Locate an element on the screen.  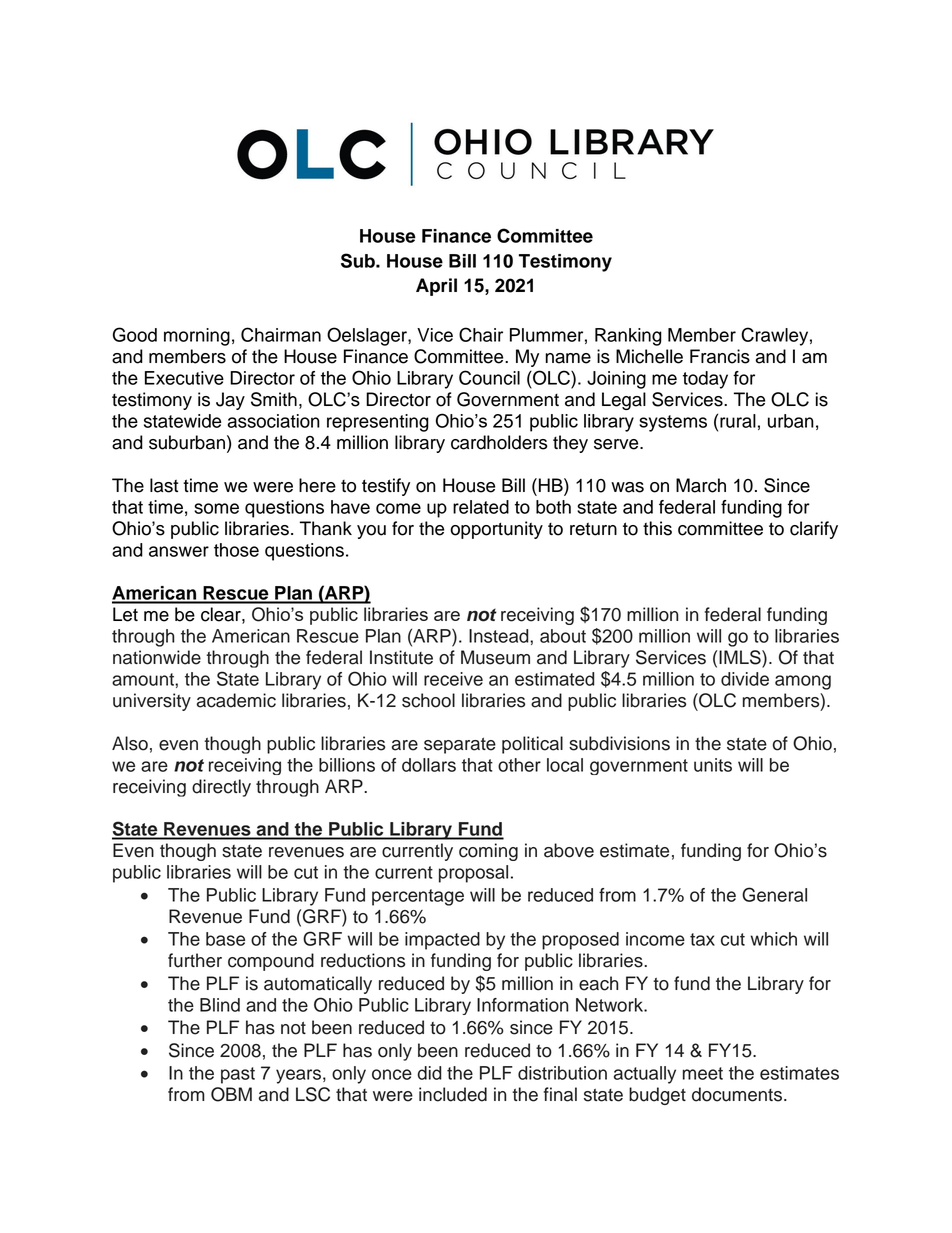
academic is located at coordinates (236, 700).
